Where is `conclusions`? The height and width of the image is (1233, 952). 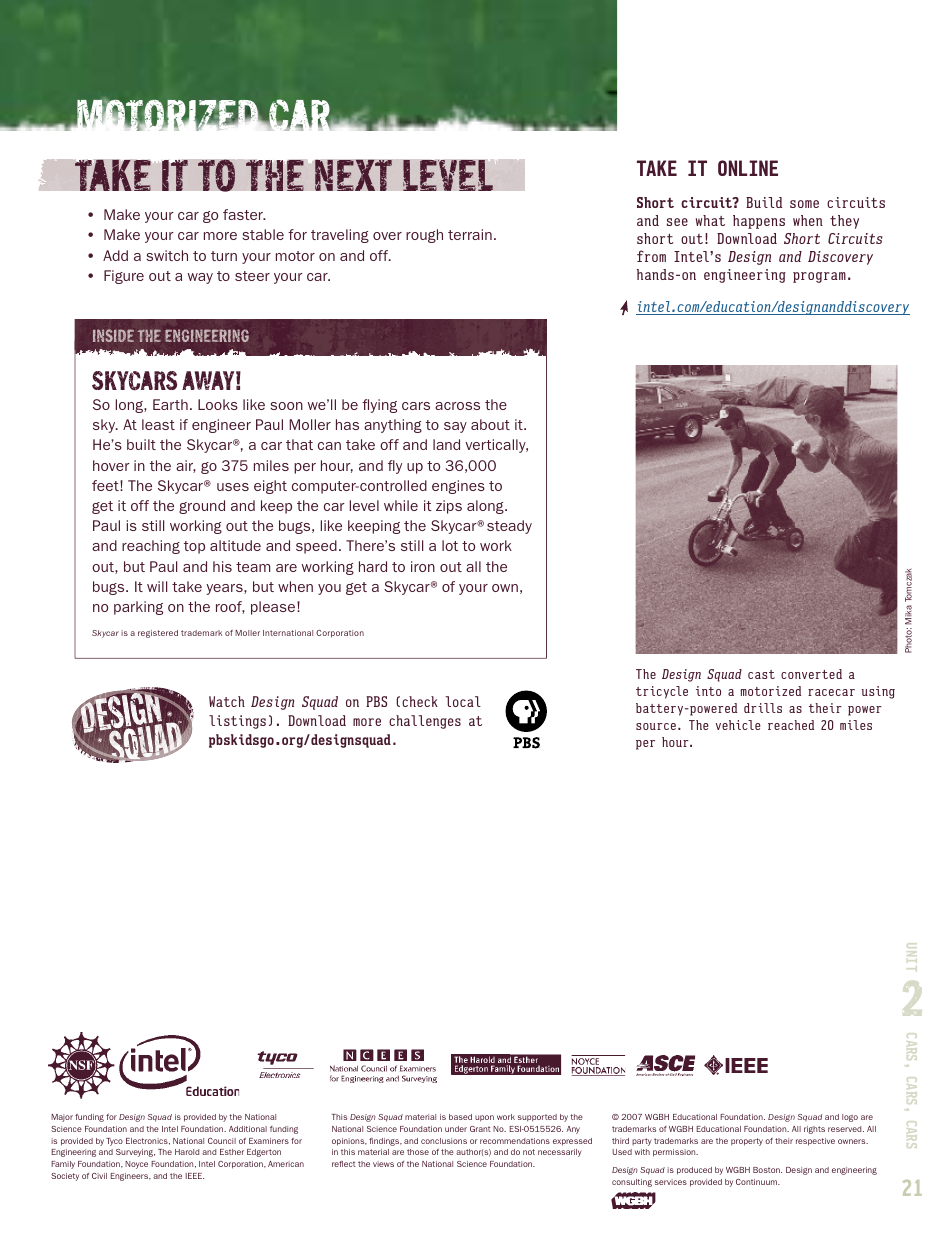 conclusions is located at coordinates (444, 1141).
